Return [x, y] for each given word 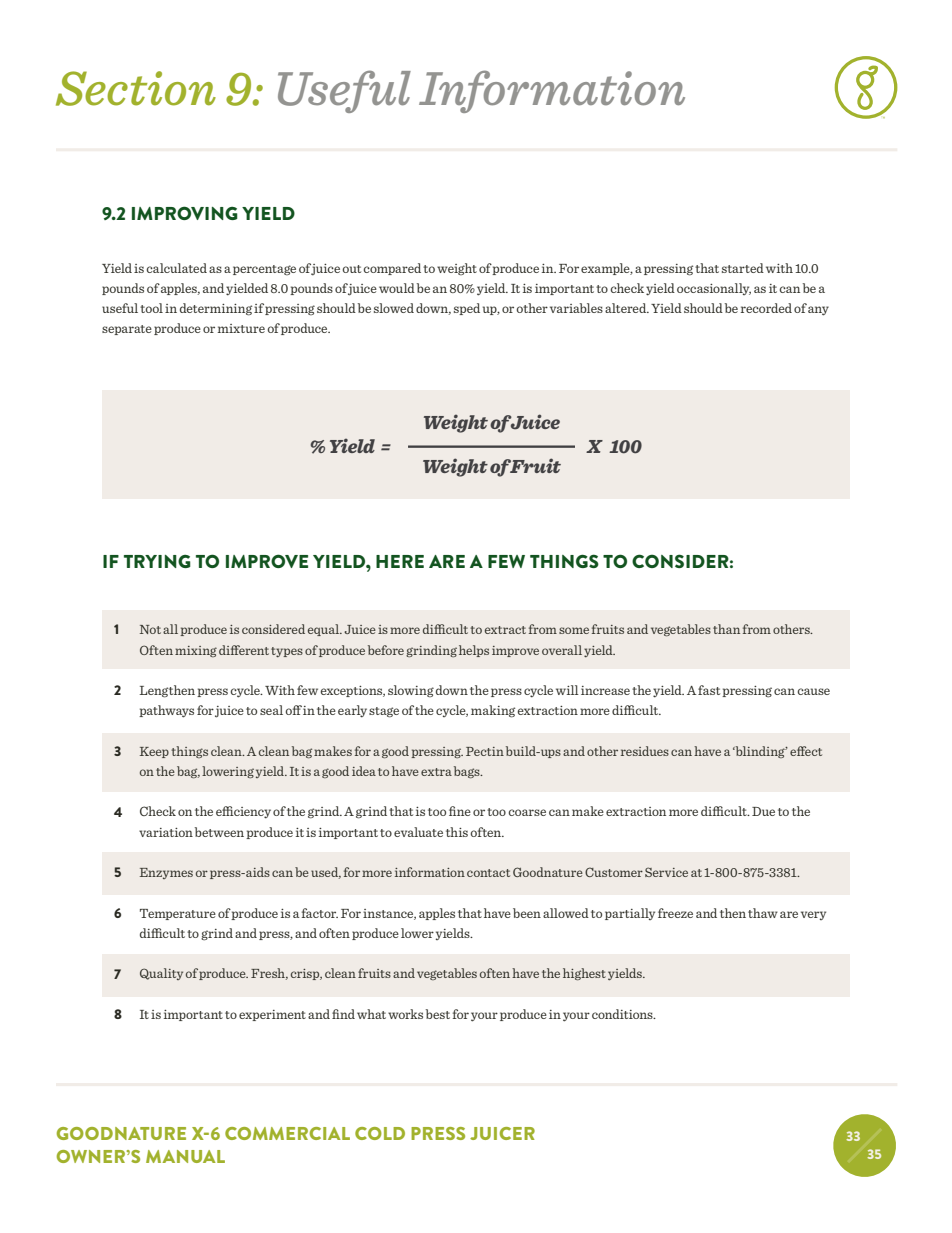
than [726, 629]
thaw [763, 913]
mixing [196, 651]
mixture [241, 328]
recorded [766, 308]
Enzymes [166, 873]
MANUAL [185, 1156]
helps [474, 651]
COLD [380, 1133]
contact [488, 873]
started [743, 268]
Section [136, 88]
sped [467, 309]
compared [392, 269]
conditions [623, 1014]
